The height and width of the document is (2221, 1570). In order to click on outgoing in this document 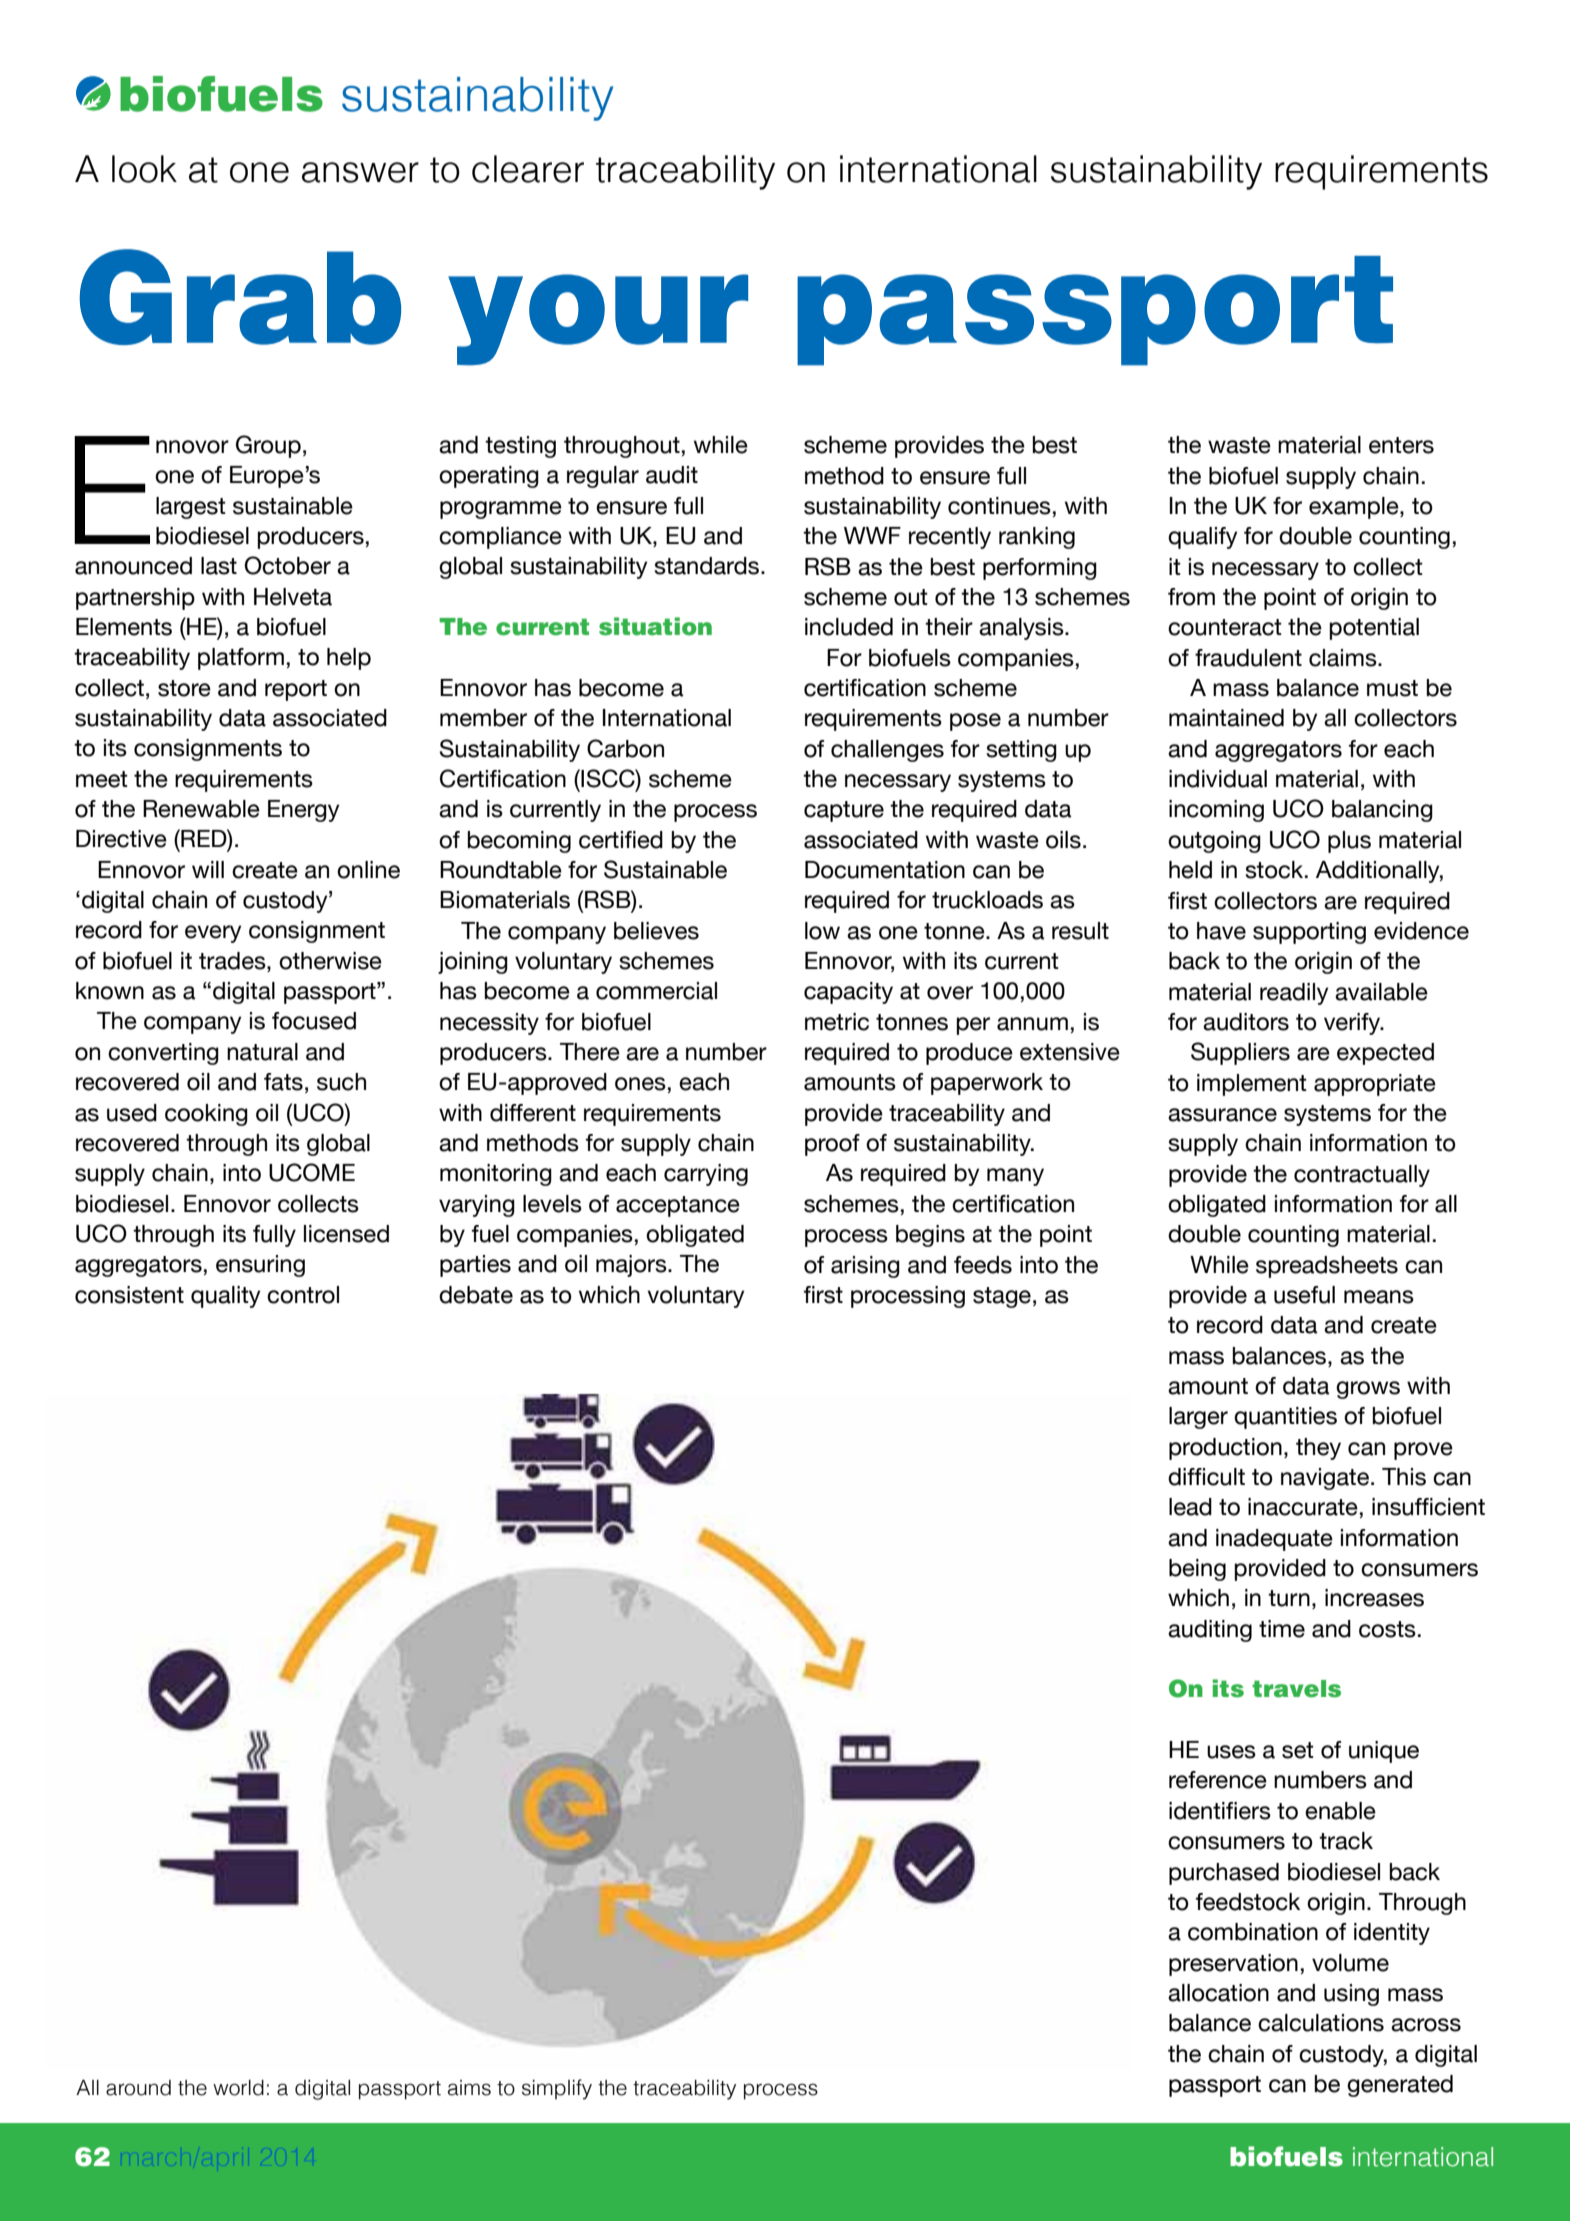, I will do `click(1214, 842)`.
